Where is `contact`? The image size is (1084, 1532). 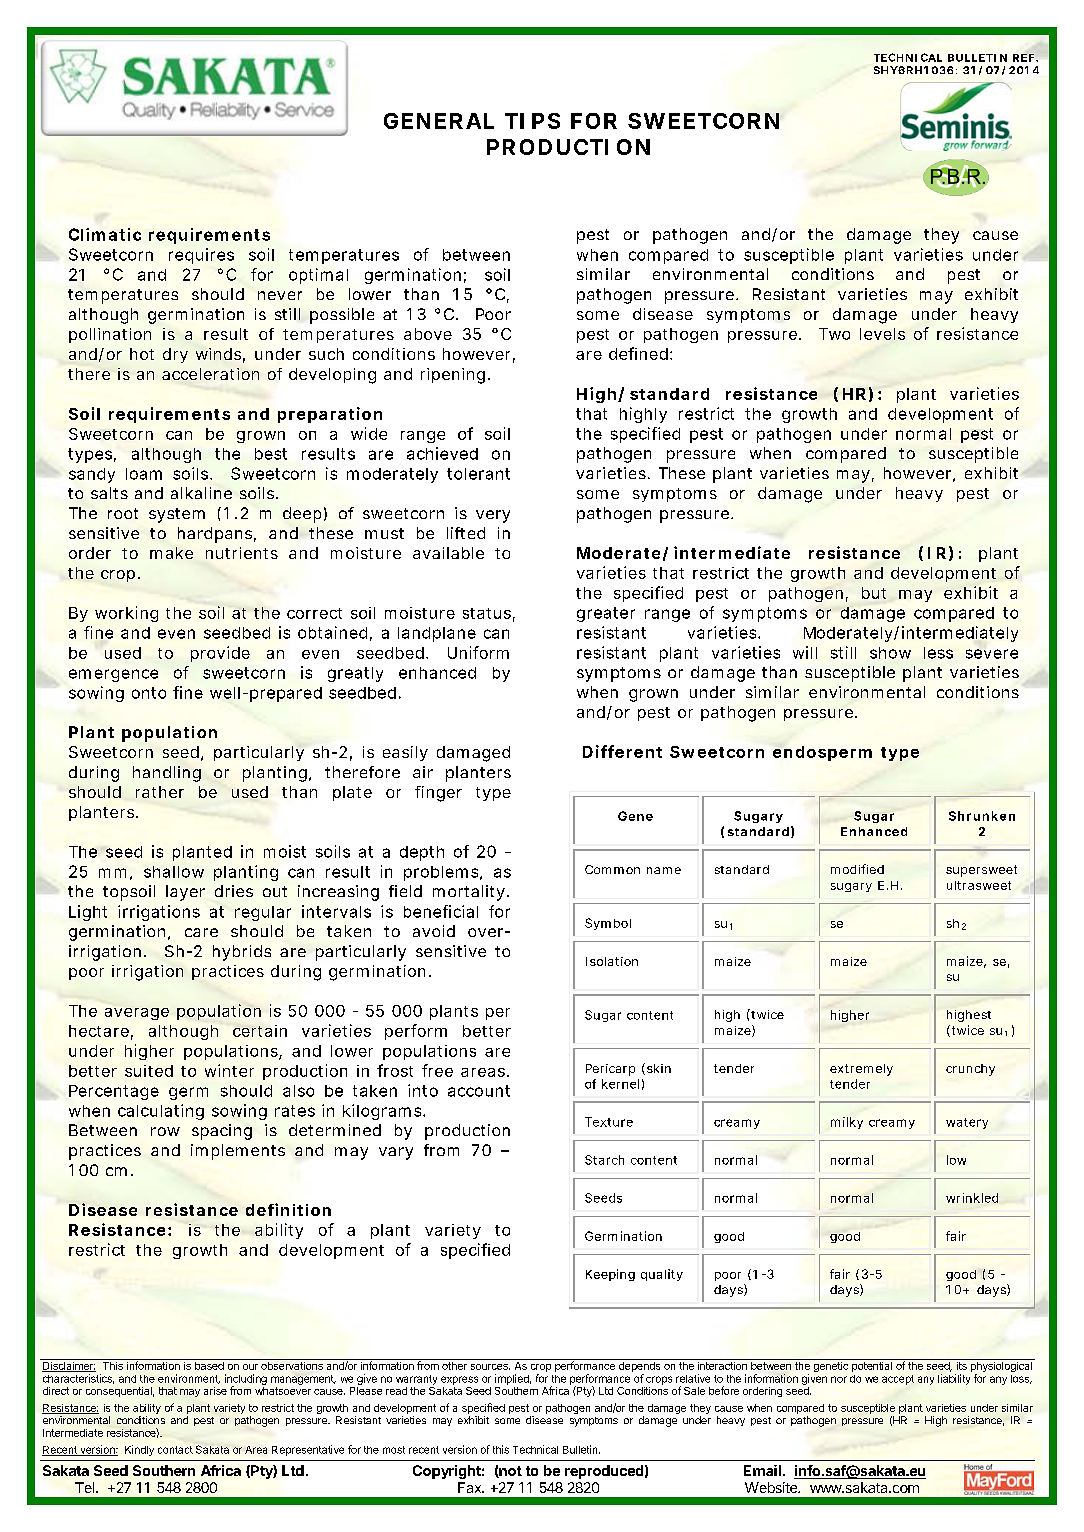 contact is located at coordinates (175, 1450).
